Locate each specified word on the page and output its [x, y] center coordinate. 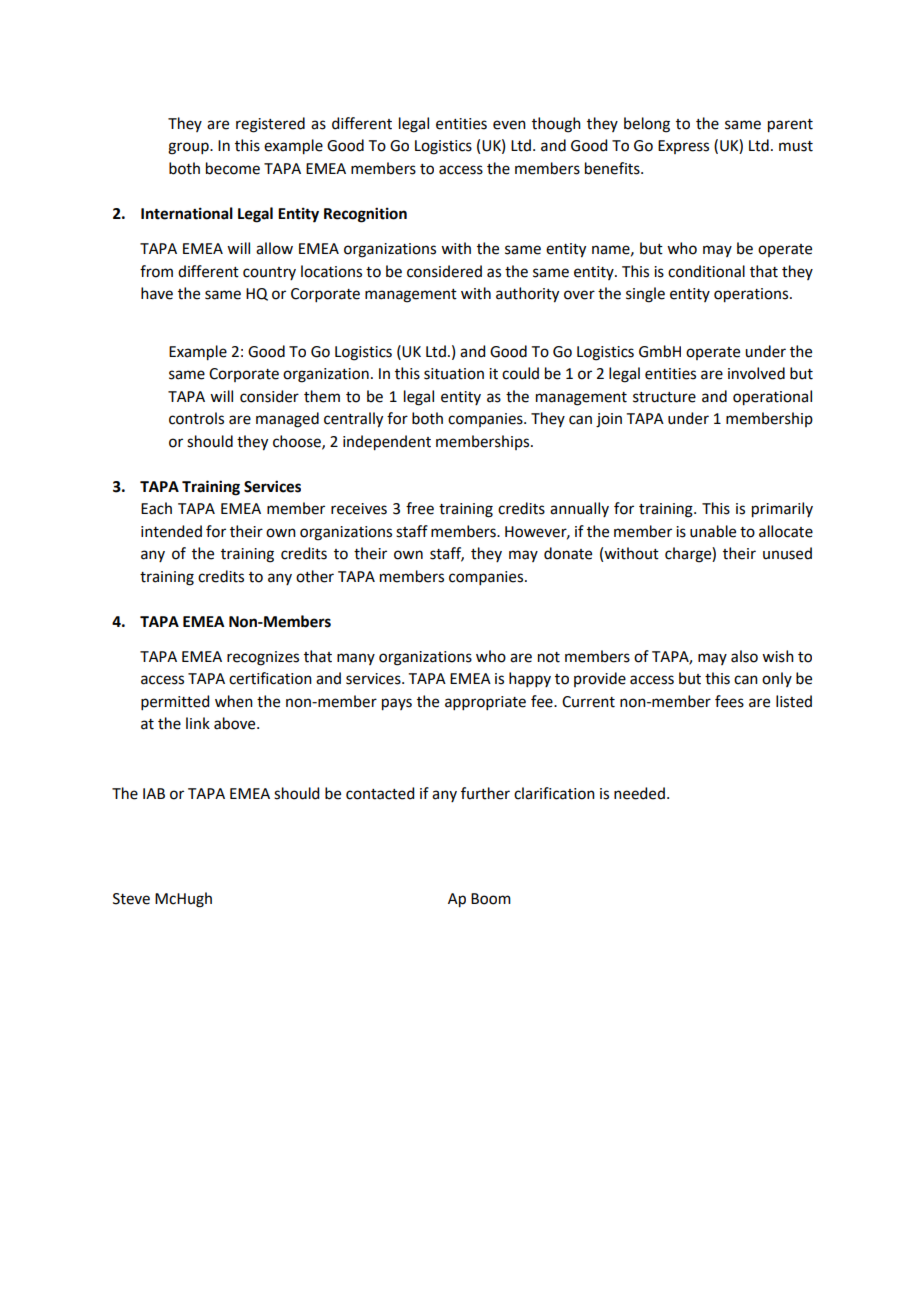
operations [752, 295]
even [509, 125]
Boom [491, 899]
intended [171, 531]
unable [713, 531]
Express [683, 147]
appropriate [485, 703]
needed [639, 793]
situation [454, 374]
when [234, 701]
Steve [131, 899]
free [420, 508]
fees [729, 701]
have [157, 293]
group [189, 148]
